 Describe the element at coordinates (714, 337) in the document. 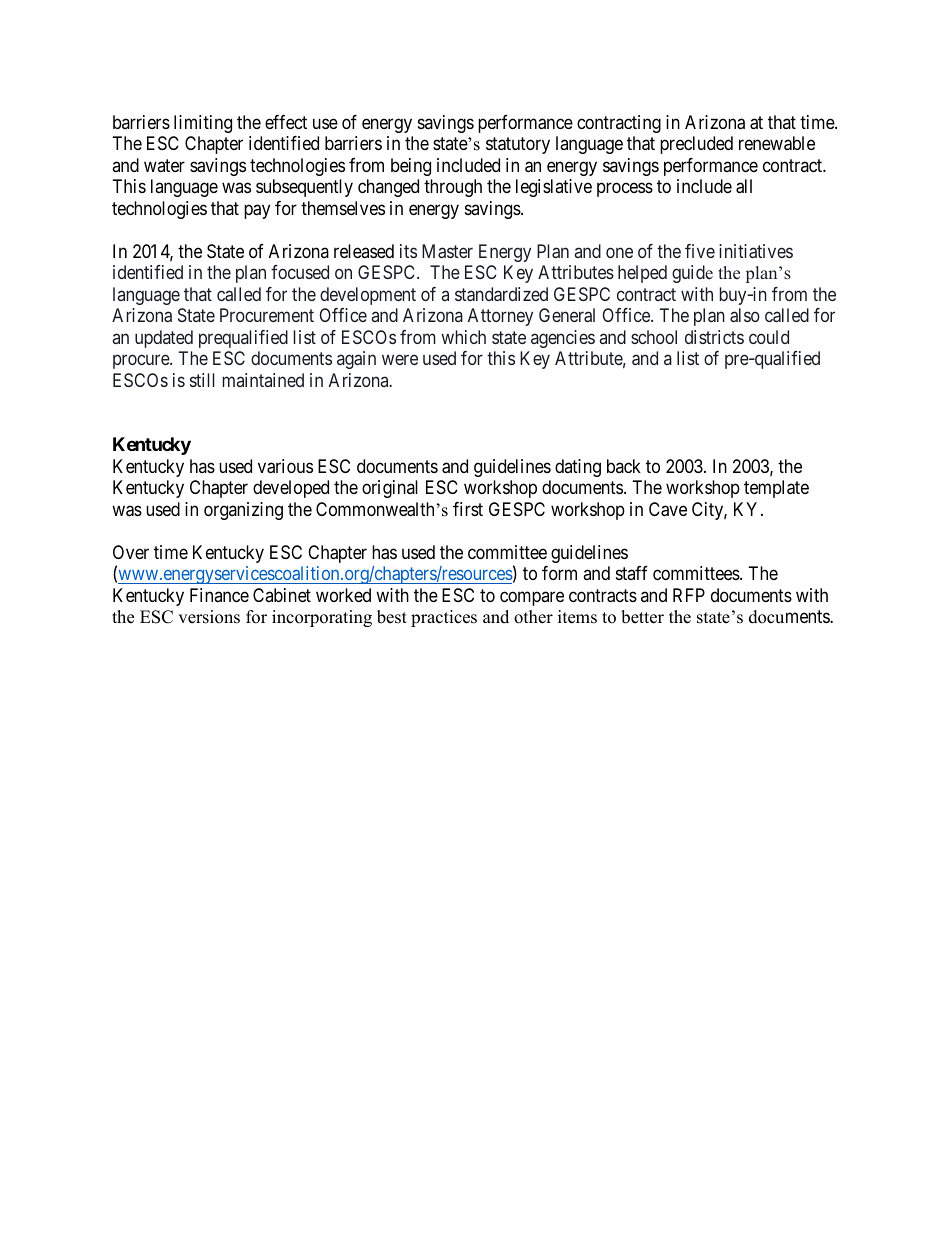

I see `districts` at that location.
